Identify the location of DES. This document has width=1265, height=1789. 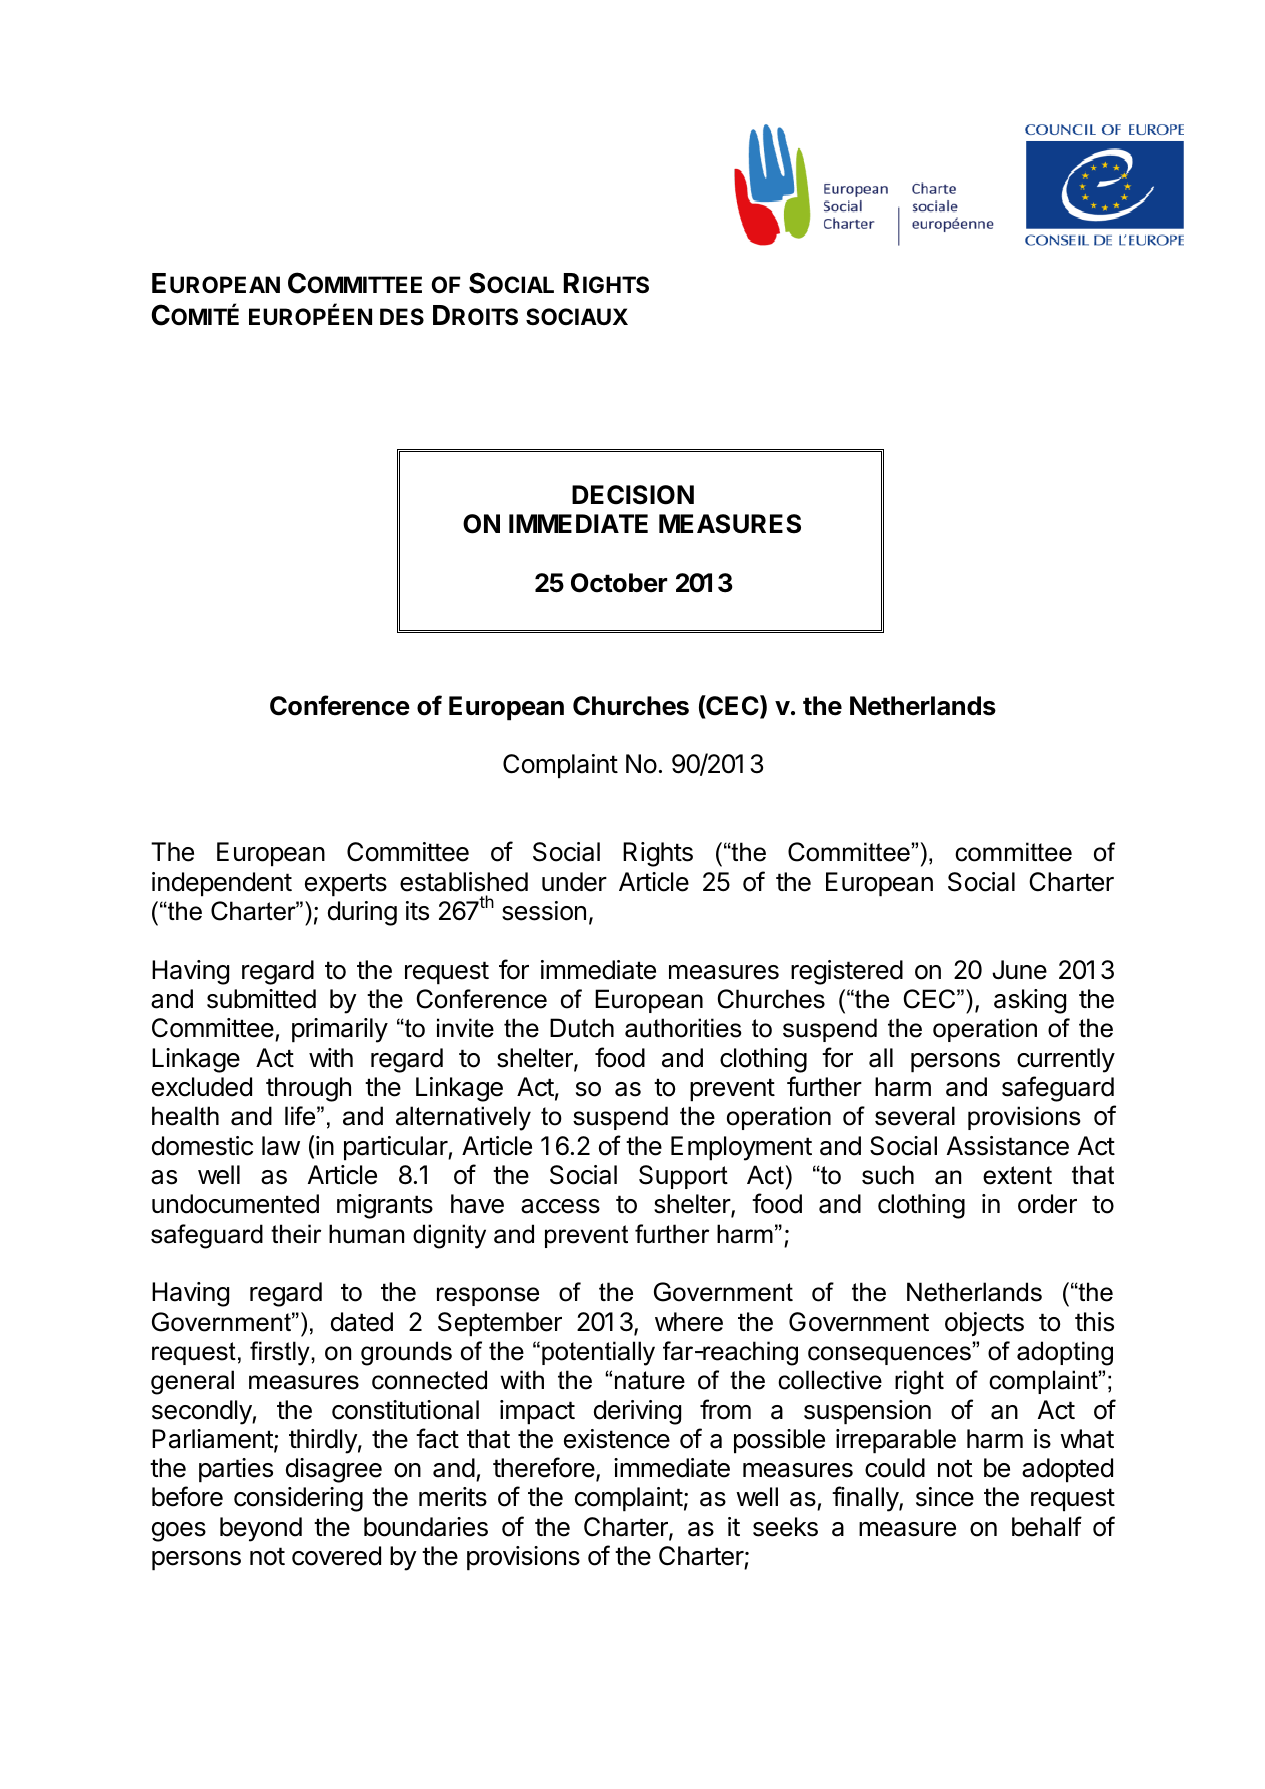
(402, 317).
